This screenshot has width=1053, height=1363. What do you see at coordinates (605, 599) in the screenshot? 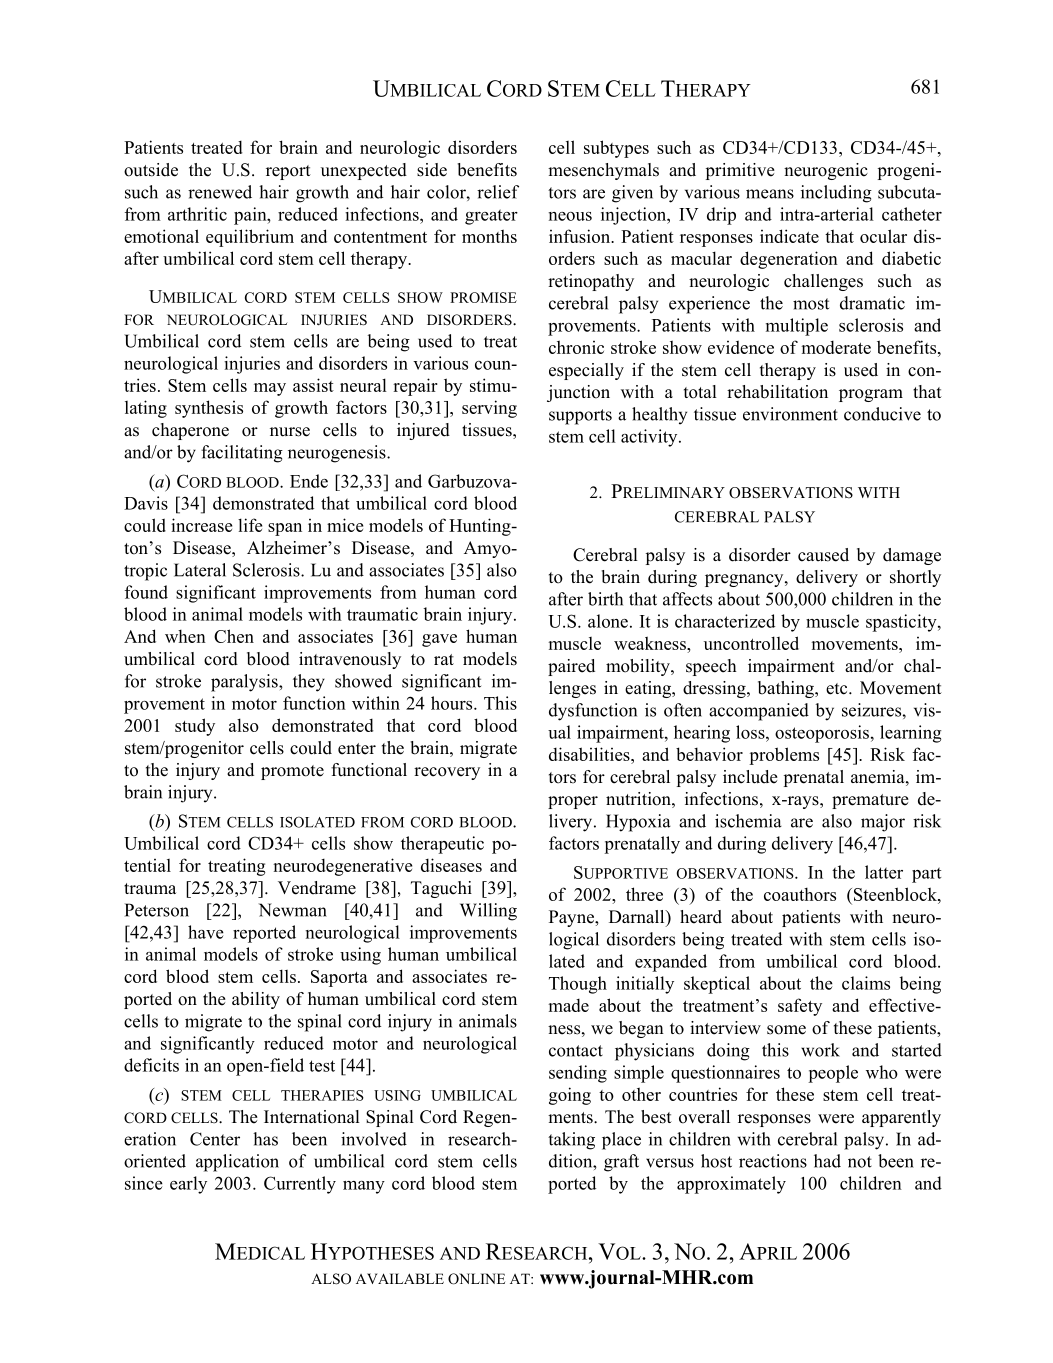
I see `birth` at bounding box center [605, 599].
